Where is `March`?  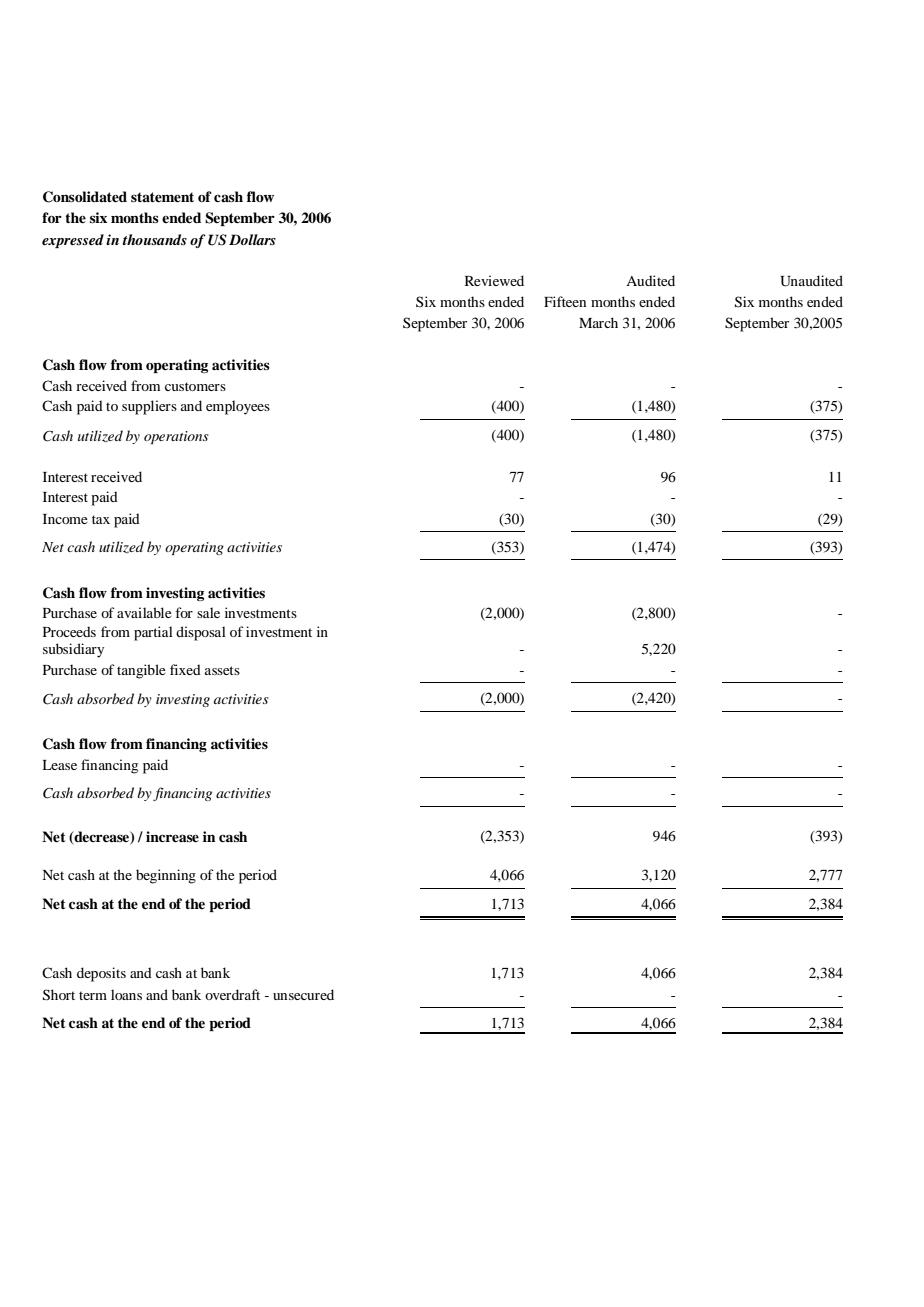
March is located at coordinates (598, 322).
